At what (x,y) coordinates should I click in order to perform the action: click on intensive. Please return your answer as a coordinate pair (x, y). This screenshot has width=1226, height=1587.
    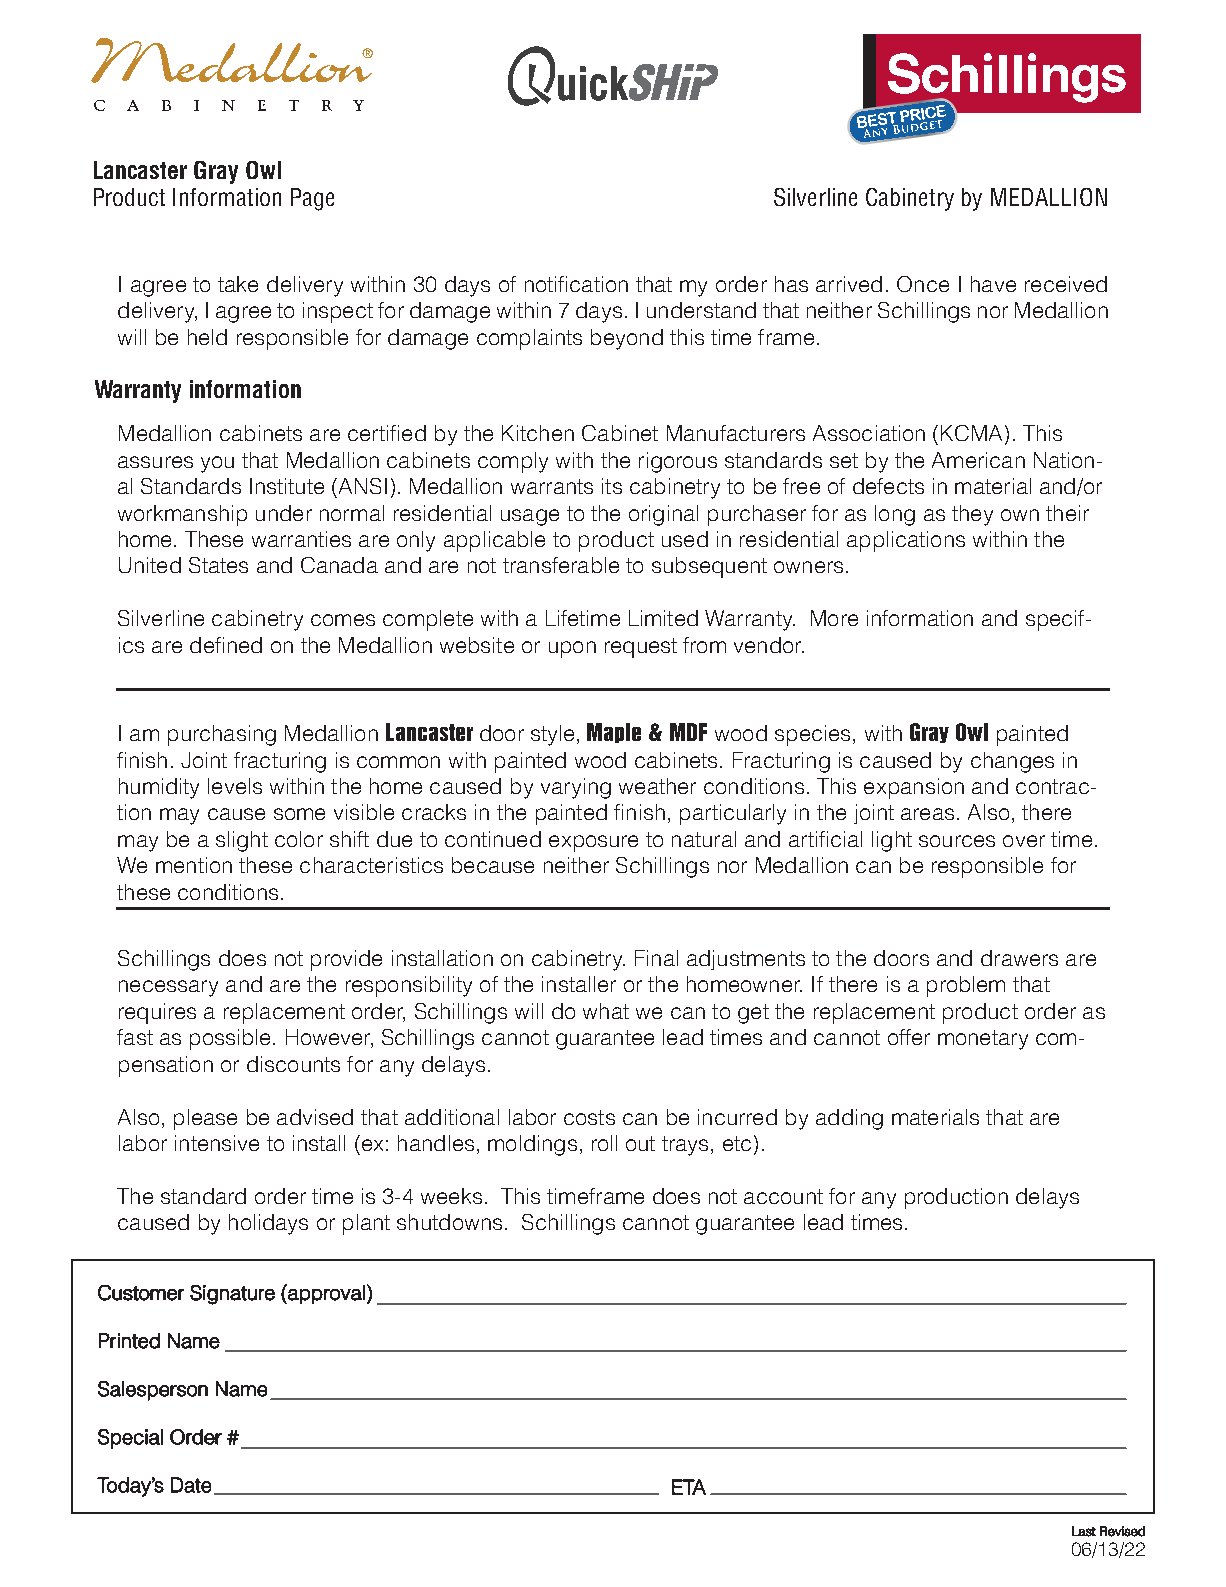
    Looking at the image, I should click on (217, 1143).
